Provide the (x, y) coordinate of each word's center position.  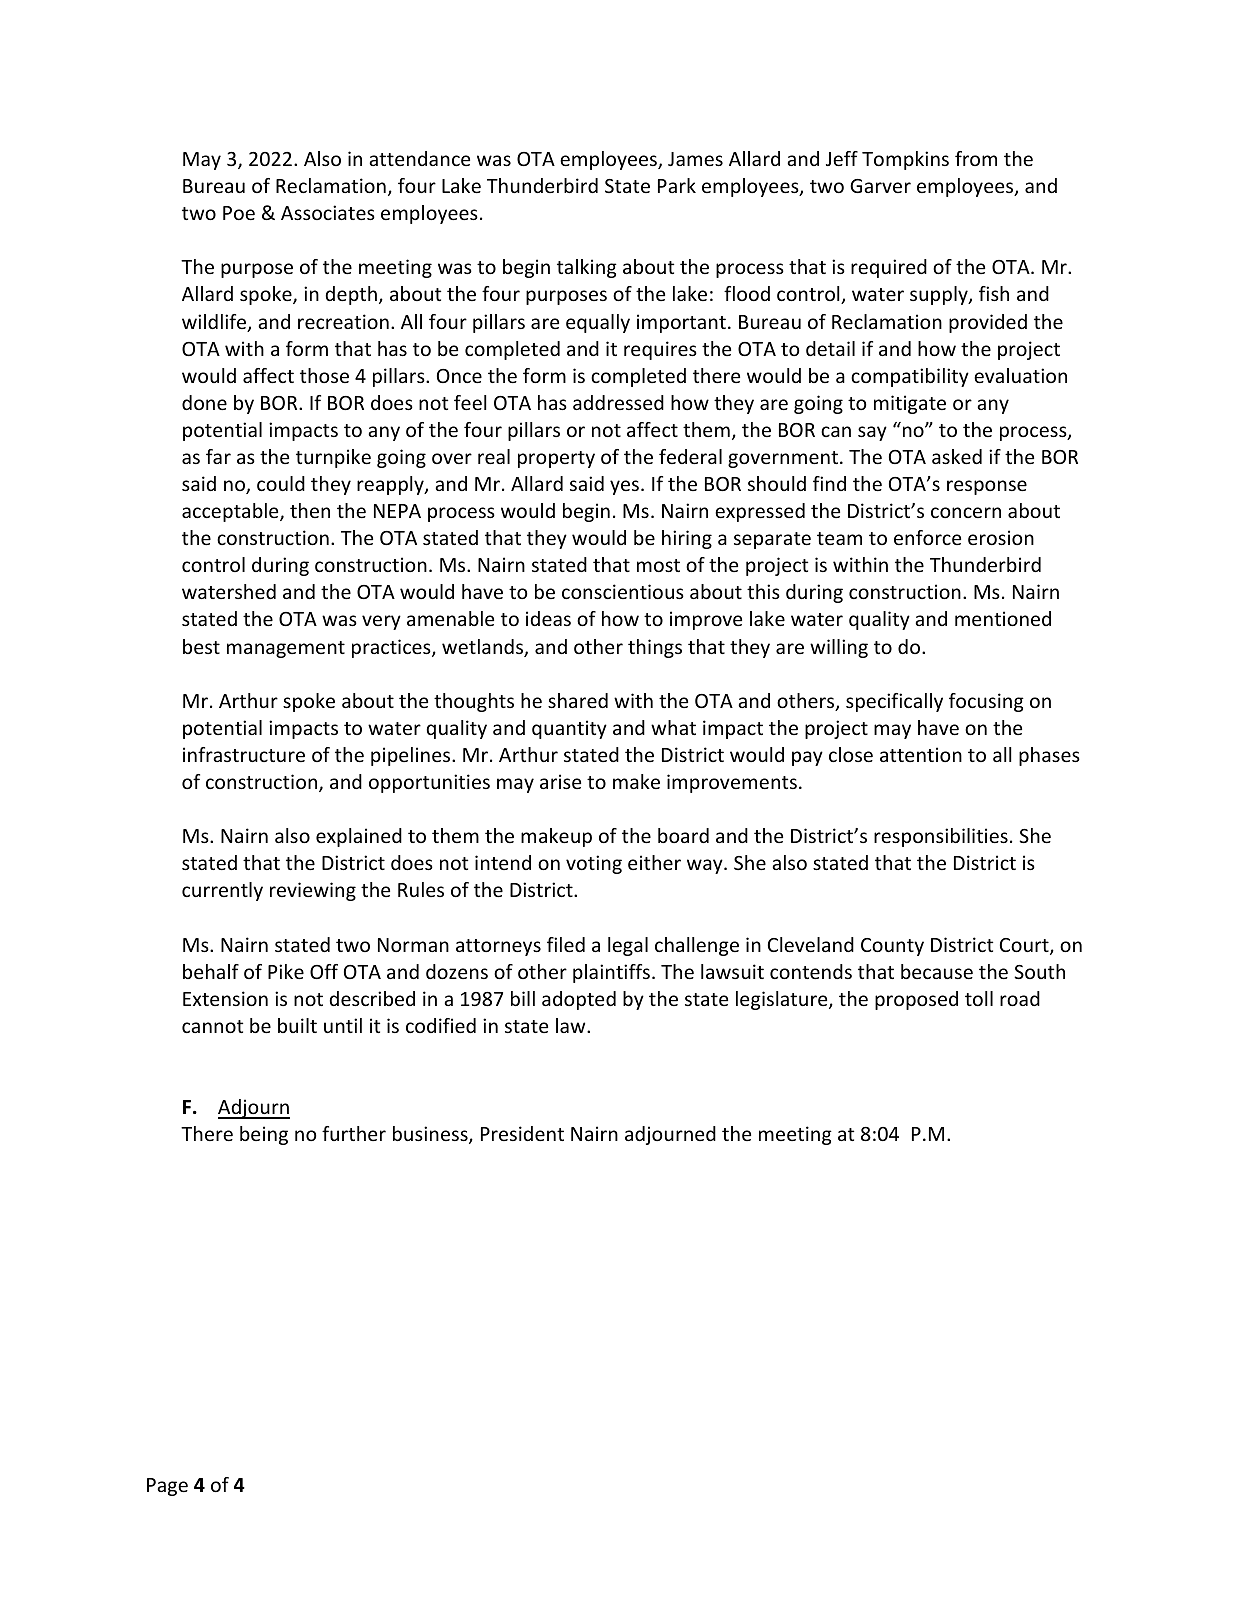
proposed (916, 1000)
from (976, 158)
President (522, 1133)
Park (677, 185)
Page (167, 1487)
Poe (239, 213)
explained (359, 837)
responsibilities (941, 837)
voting (594, 864)
